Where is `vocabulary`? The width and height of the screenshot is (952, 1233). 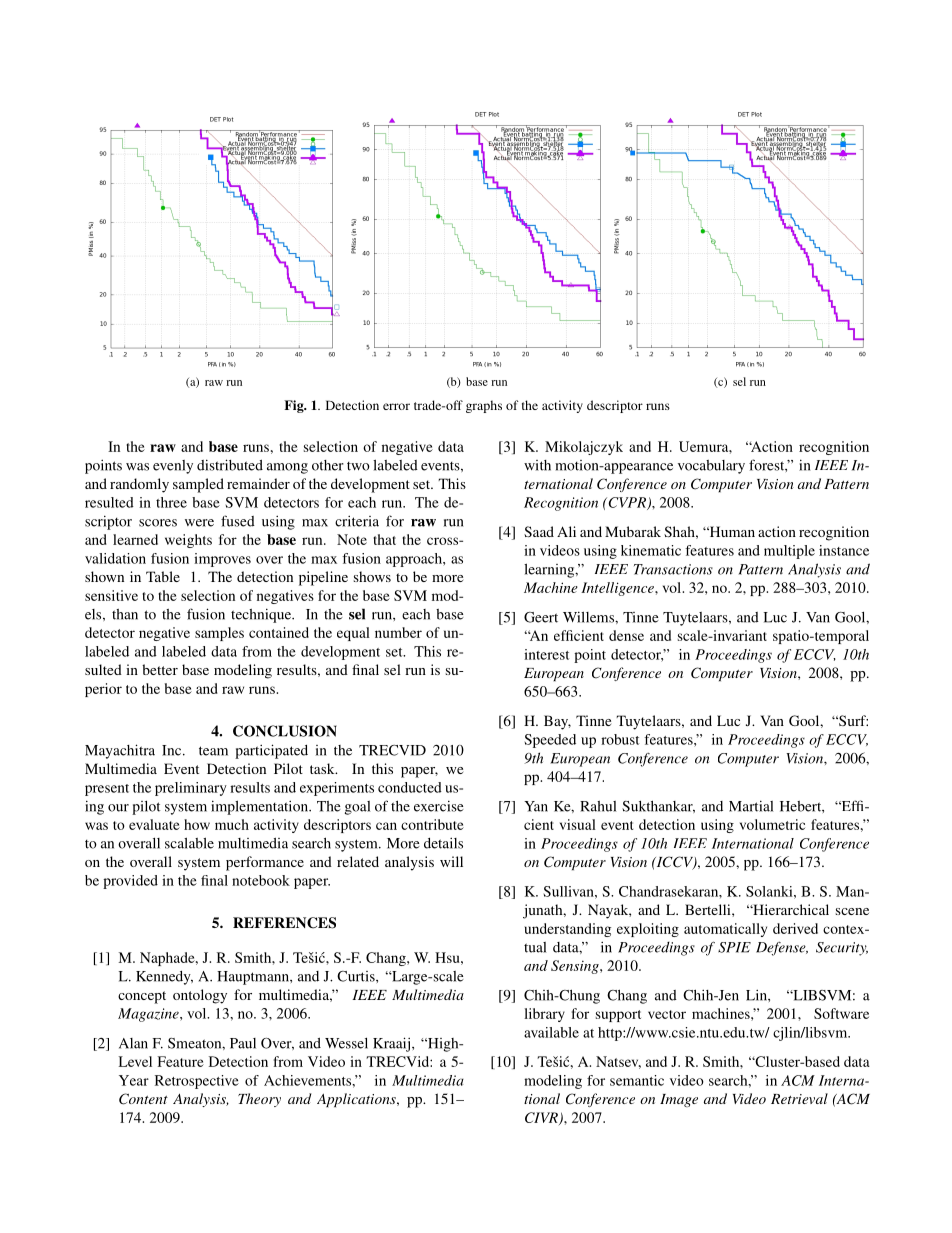
vocabulary is located at coordinates (711, 467).
